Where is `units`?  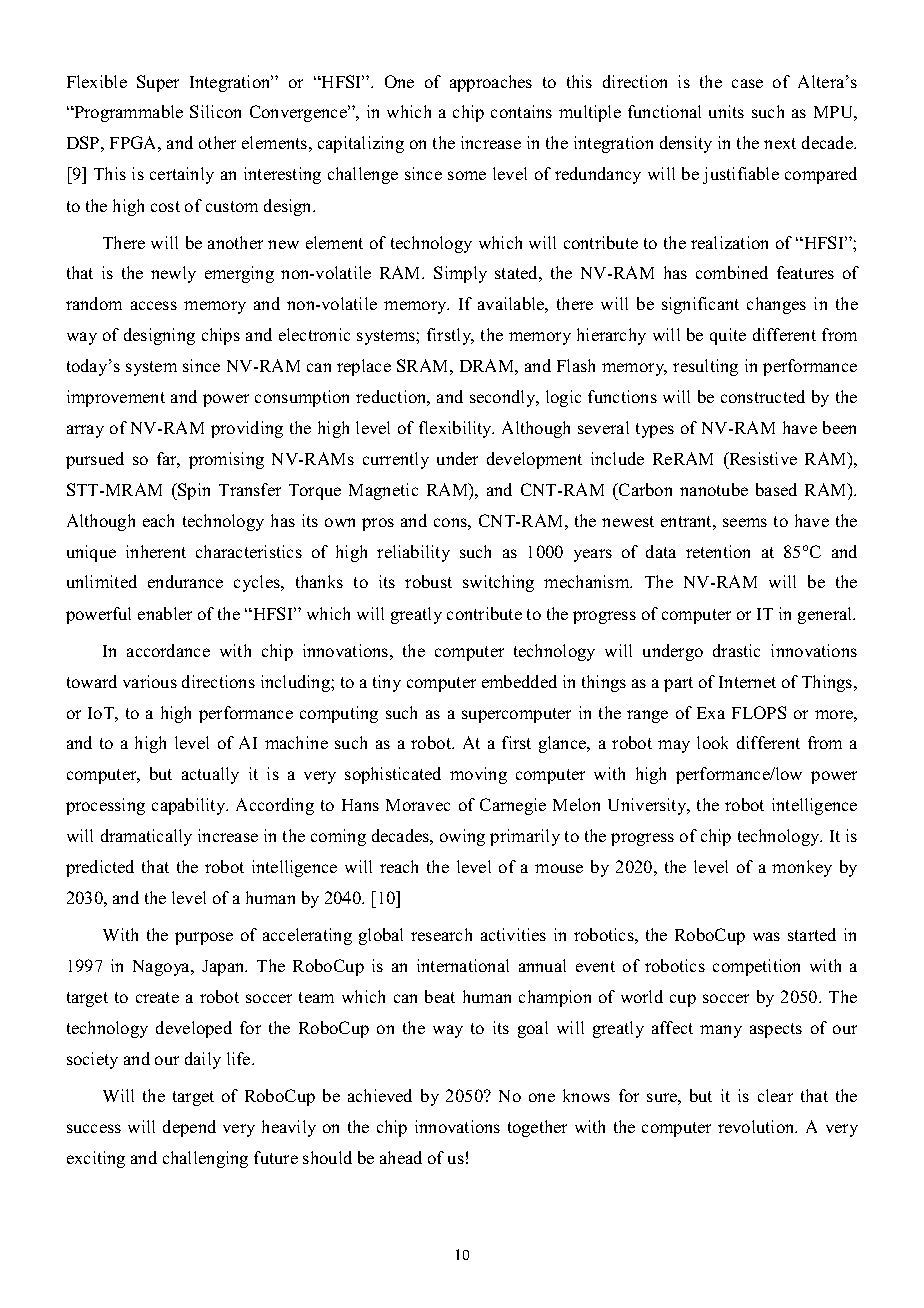 units is located at coordinates (726, 111).
